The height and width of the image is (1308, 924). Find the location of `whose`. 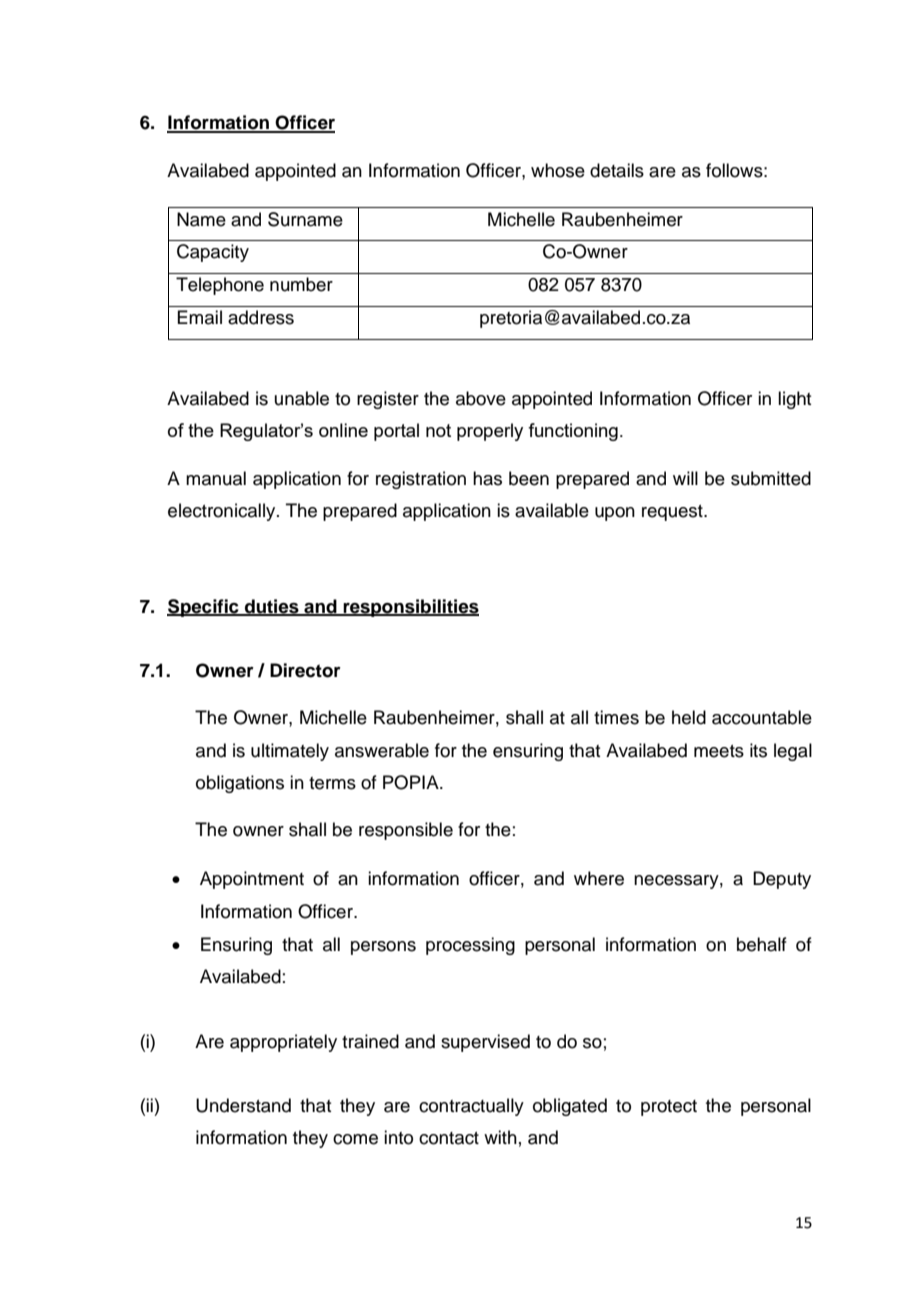

whose is located at coordinates (558, 170).
